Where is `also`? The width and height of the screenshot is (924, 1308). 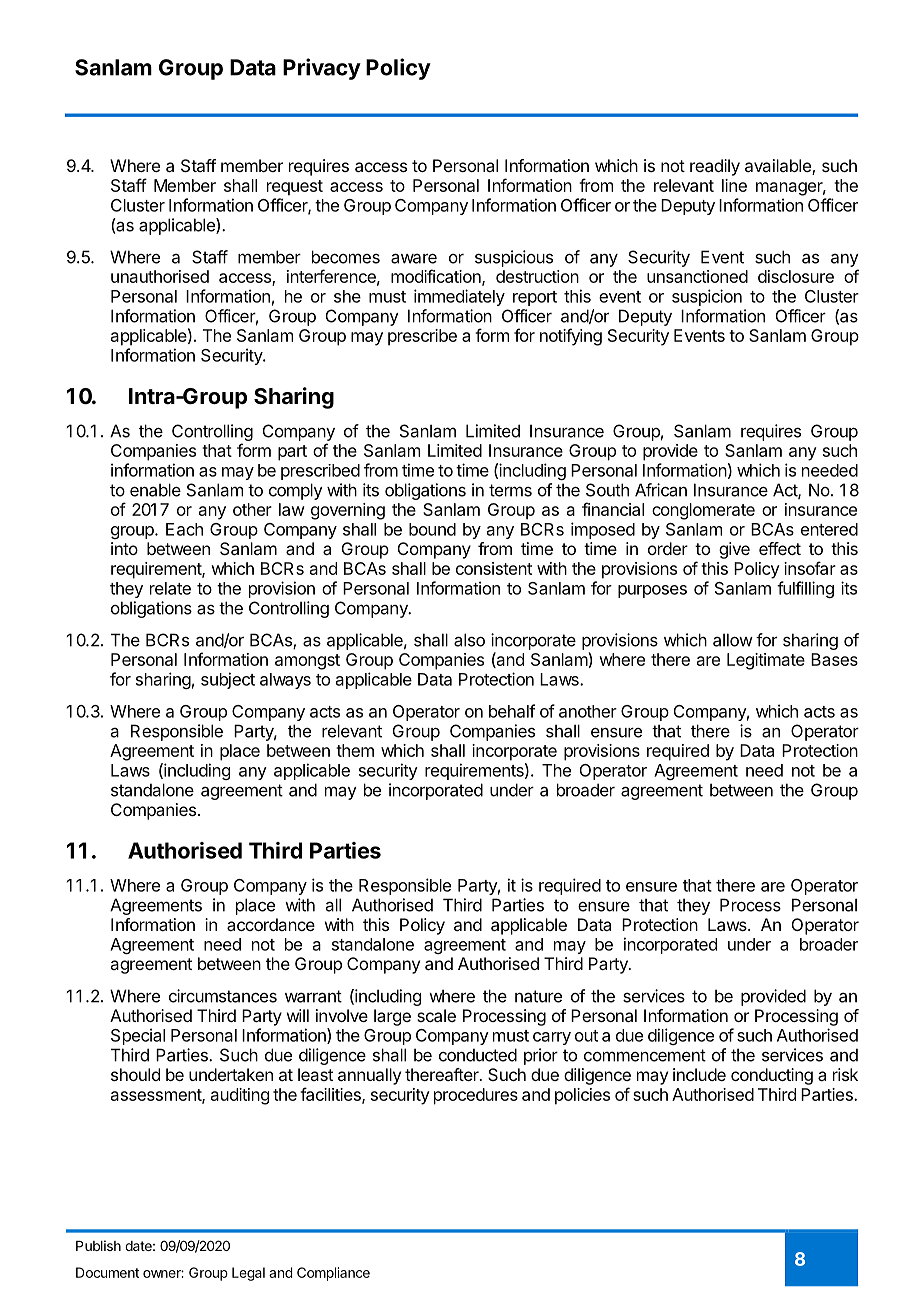 also is located at coordinates (469, 640).
